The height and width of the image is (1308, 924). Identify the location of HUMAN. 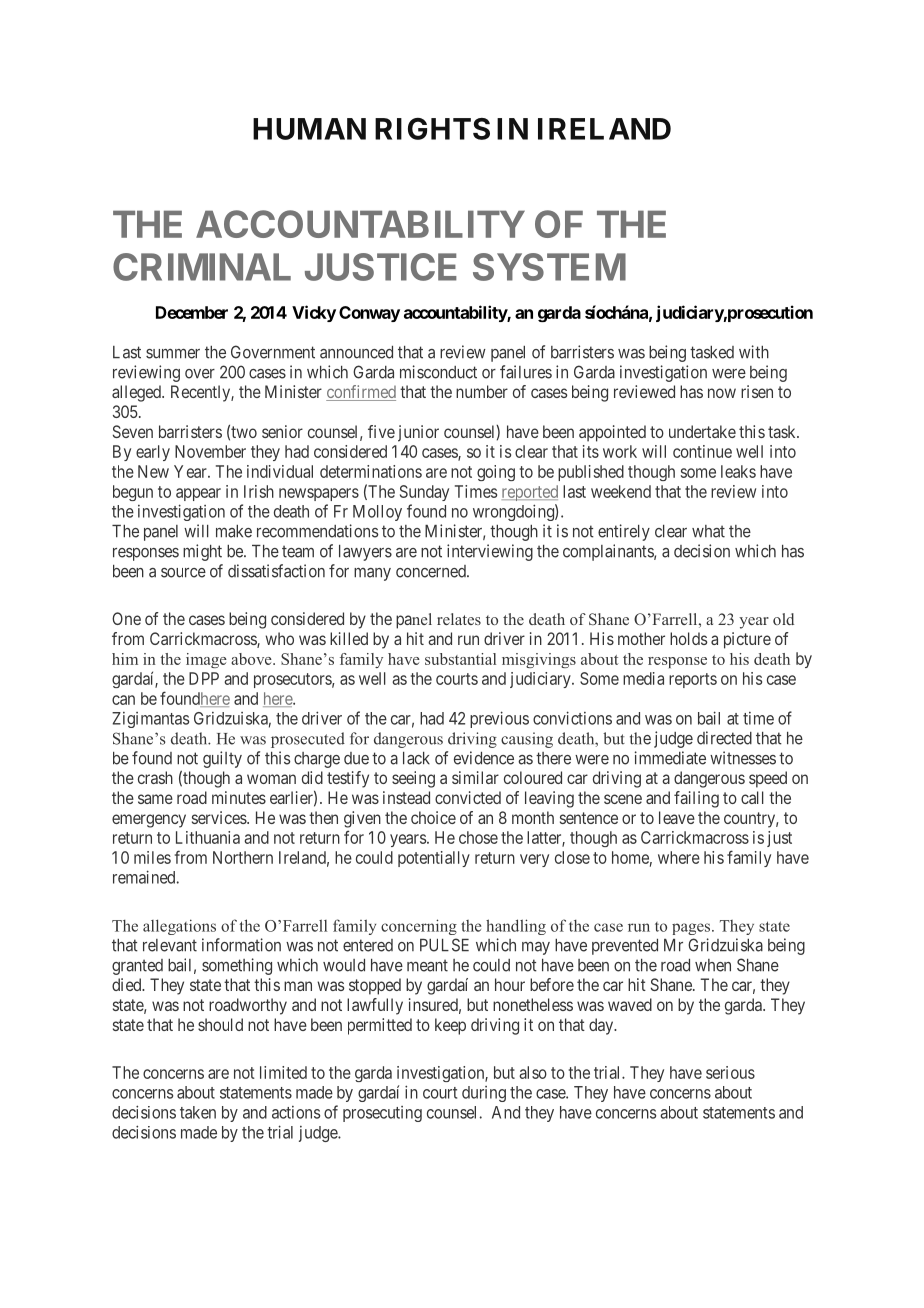
(309, 129).
